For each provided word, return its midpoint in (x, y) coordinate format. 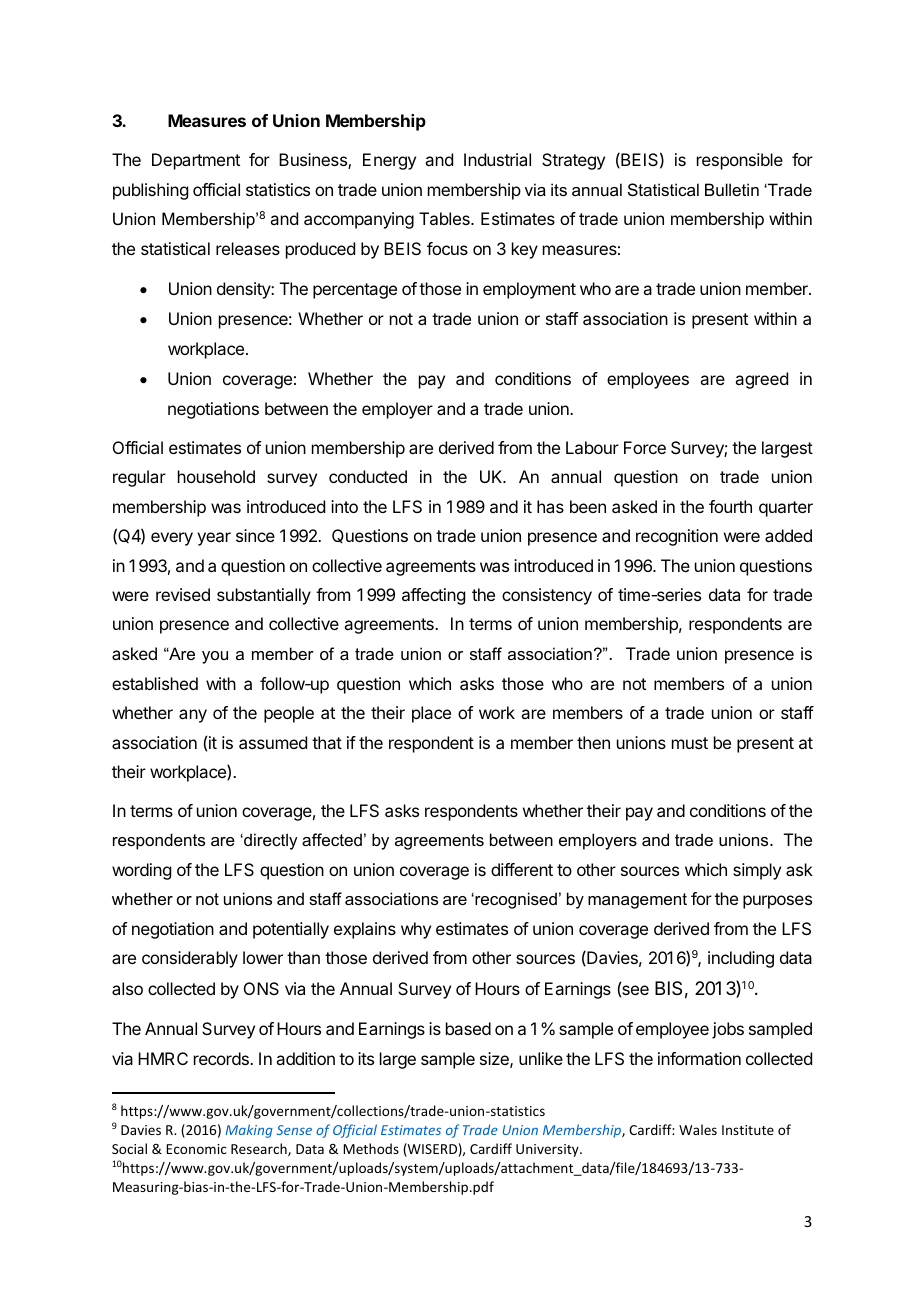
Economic (196, 1149)
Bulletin (732, 189)
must (690, 743)
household (216, 476)
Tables (445, 218)
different (522, 869)
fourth (730, 506)
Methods (371, 1148)
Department (196, 161)
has (550, 506)
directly (270, 841)
